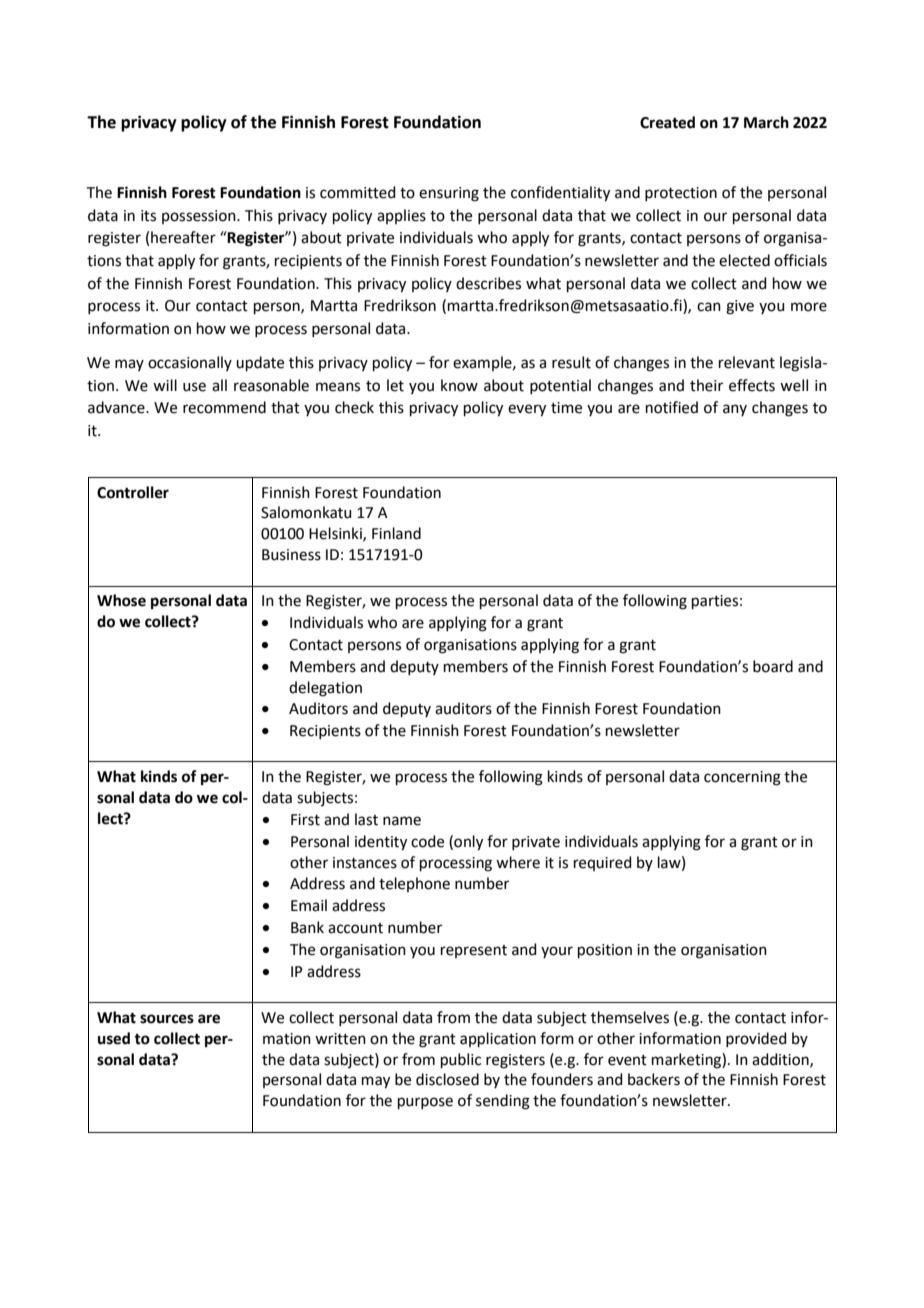  Describe the element at coordinates (766, 122) in the document. I see `March` at that location.
